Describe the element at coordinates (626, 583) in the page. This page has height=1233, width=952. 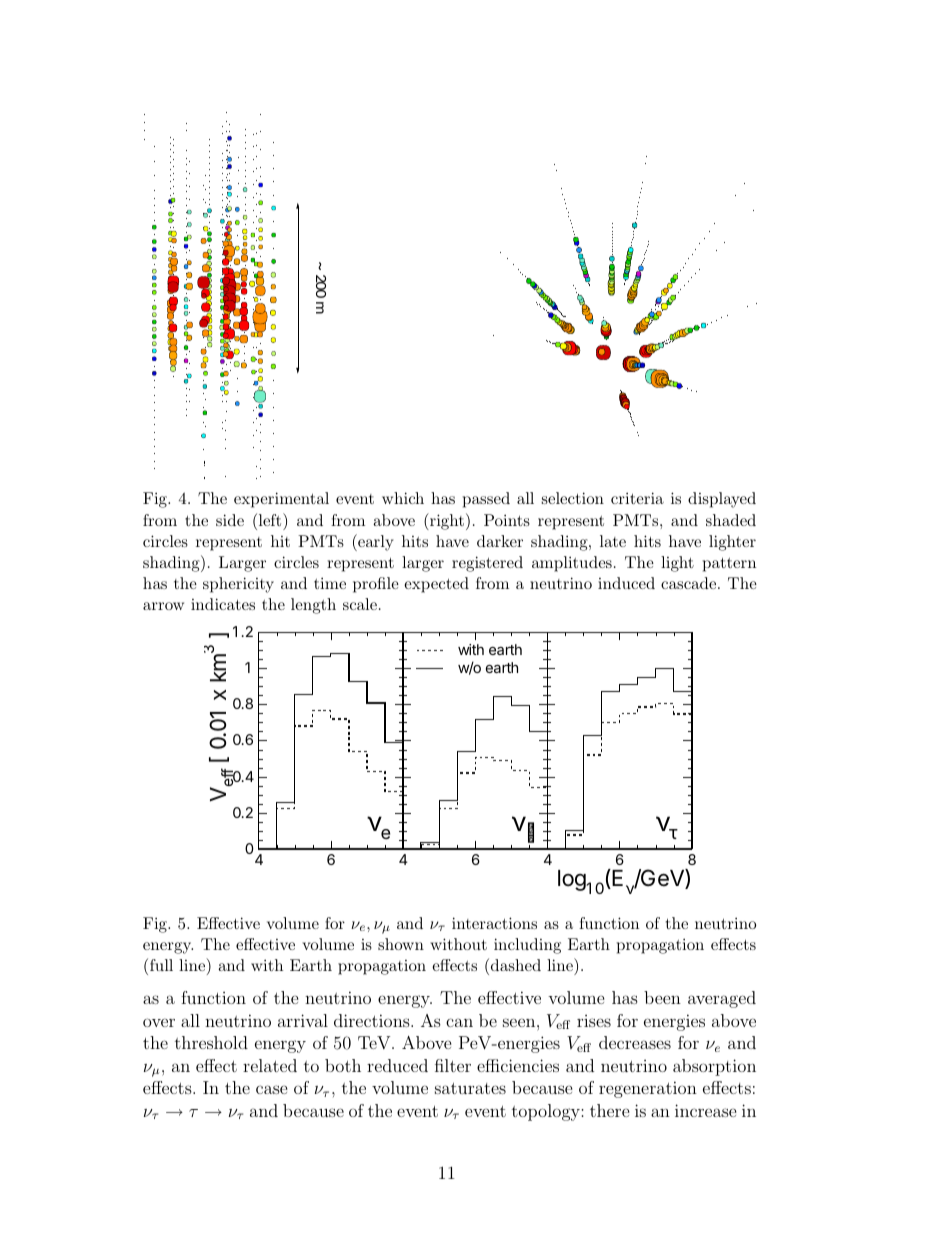
I see `induced` at that location.
